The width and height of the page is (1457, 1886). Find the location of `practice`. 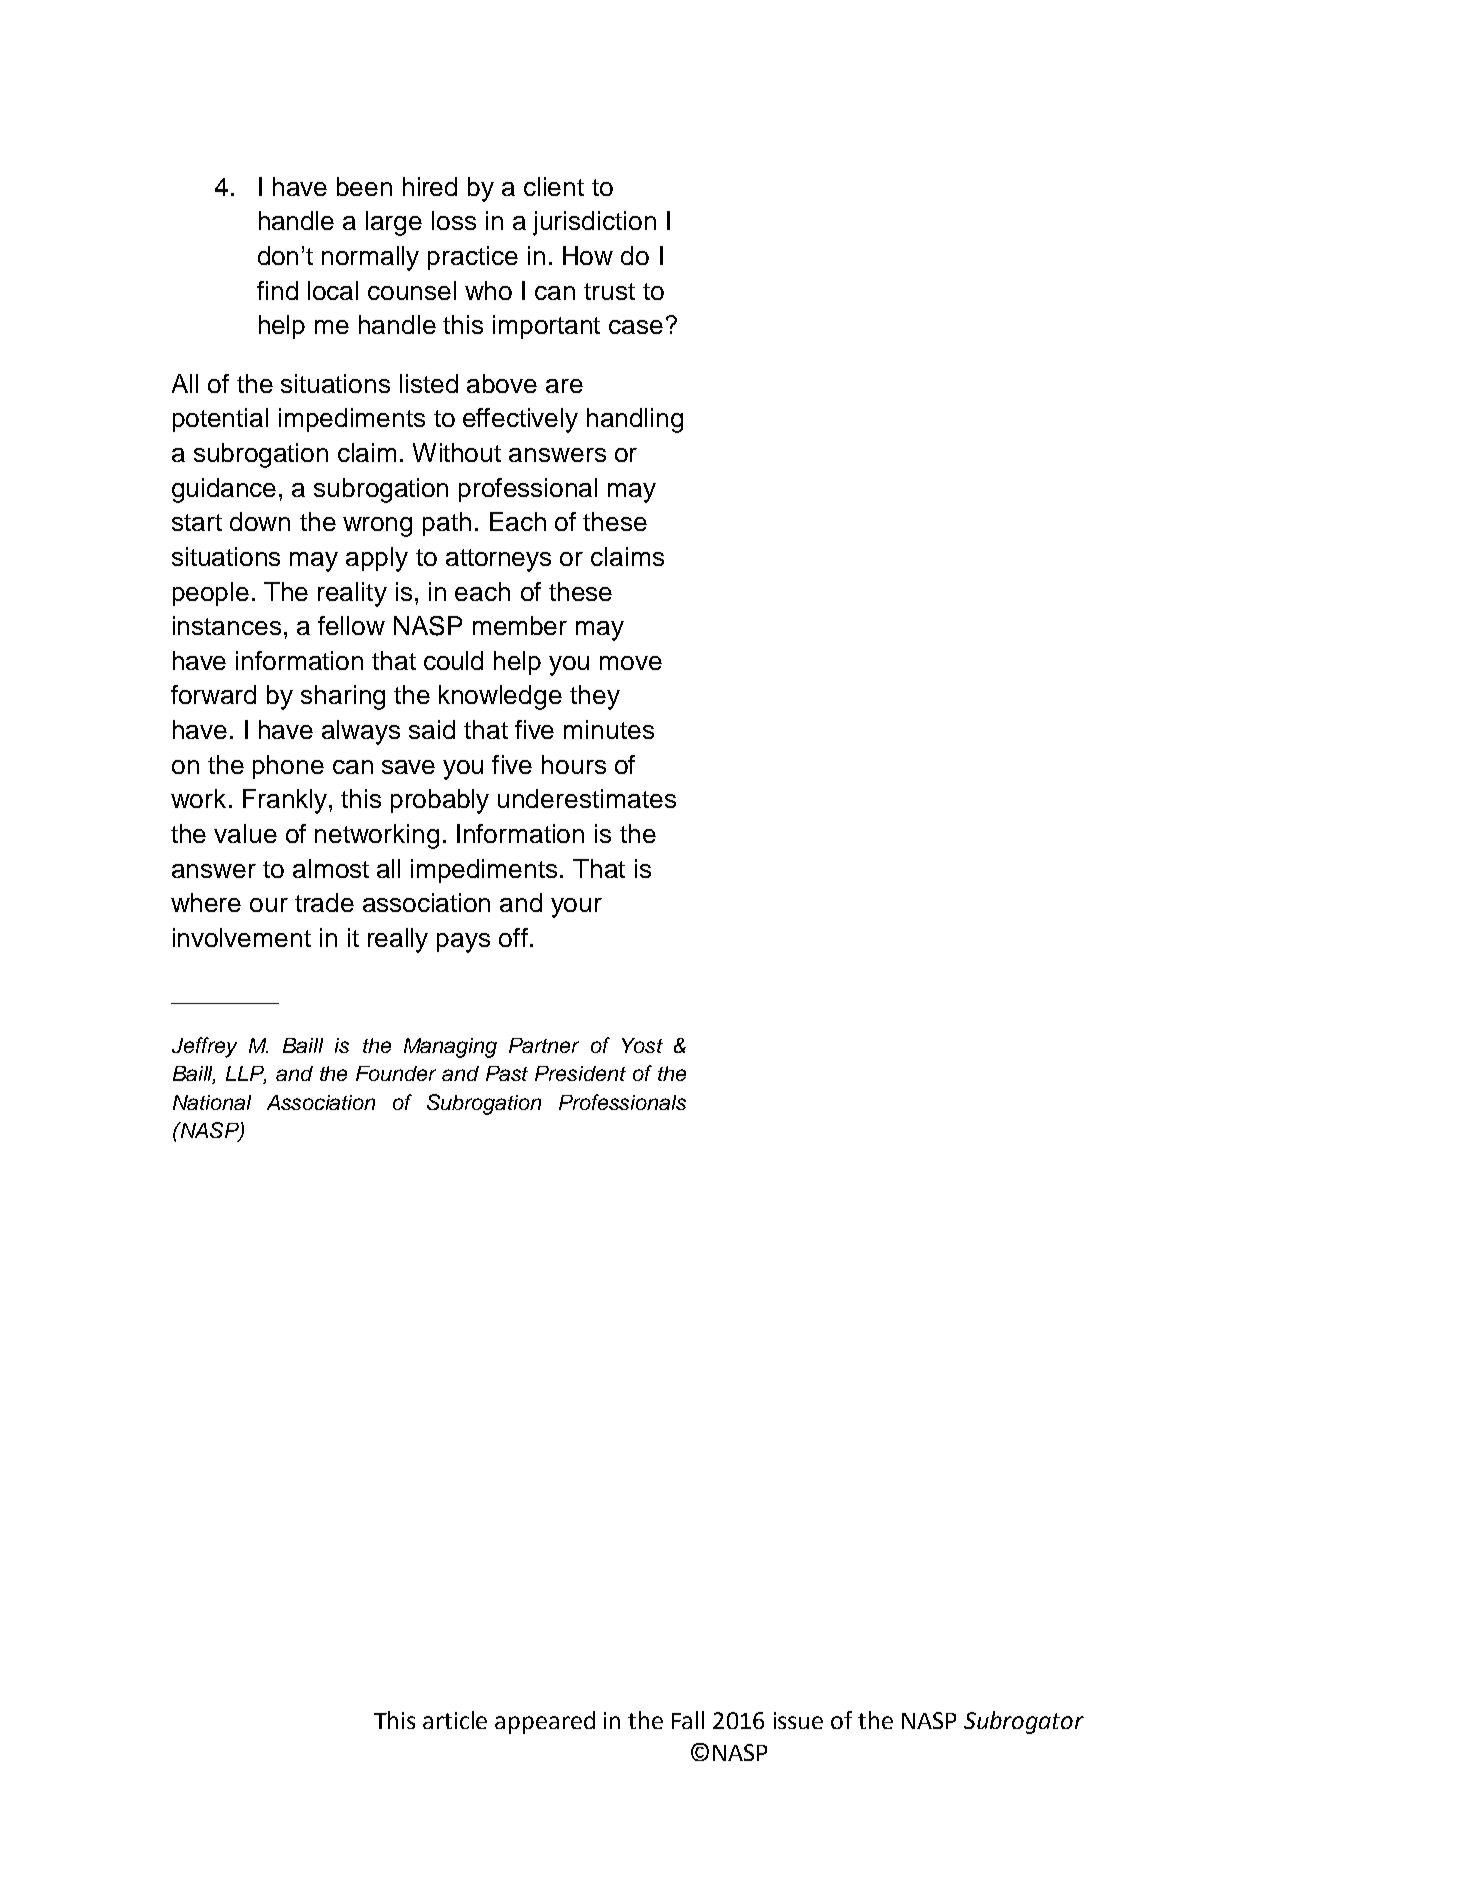

practice is located at coordinates (473, 258).
